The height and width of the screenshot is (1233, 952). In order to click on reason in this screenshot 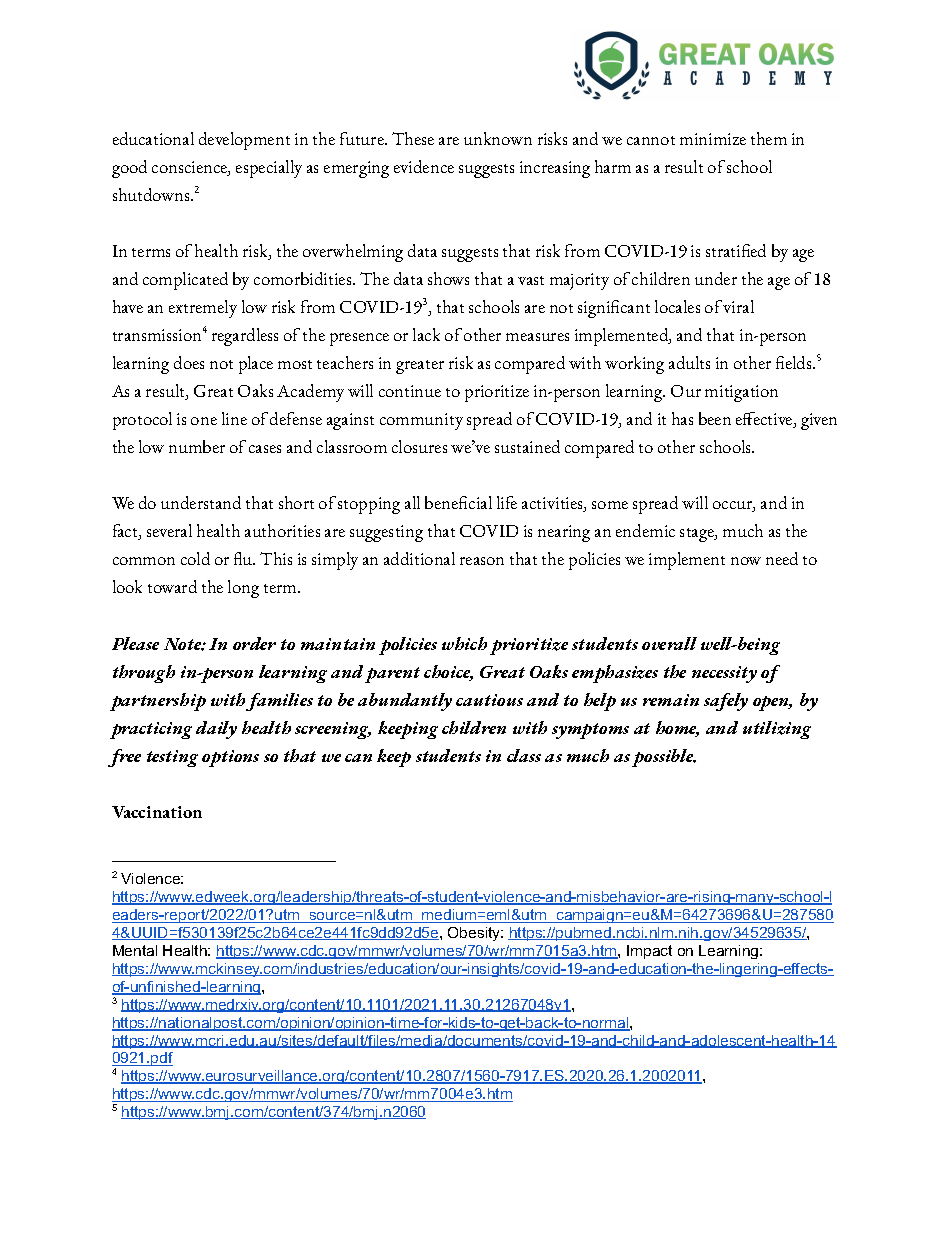, I will do `click(482, 561)`.
